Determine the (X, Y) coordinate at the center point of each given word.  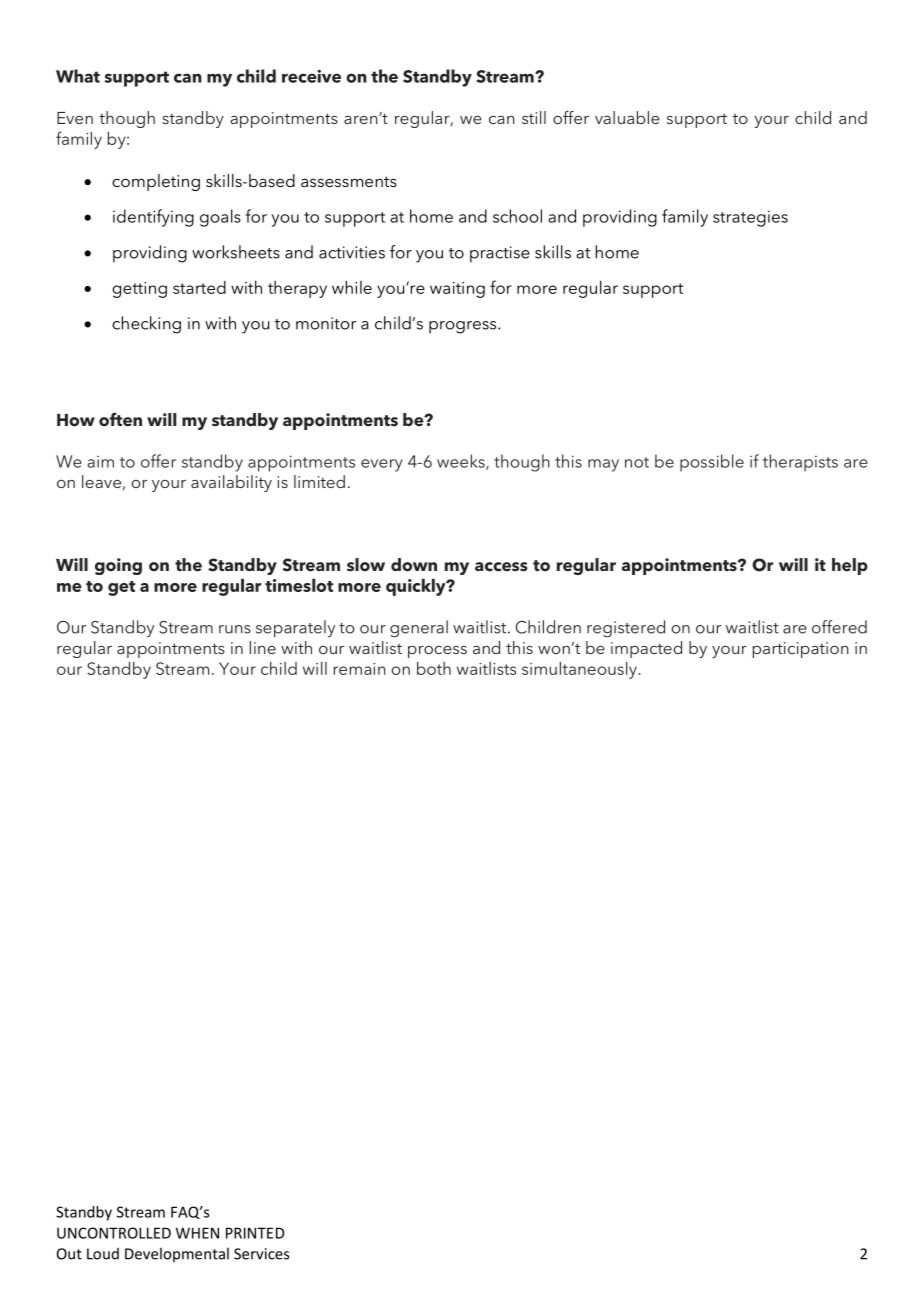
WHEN (197, 1233)
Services (261, 1254)
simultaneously (580, 670)
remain (359, 669)
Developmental (177, 1254)
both (434, 668)
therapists (800, 463)
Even (75, 118)
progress (464, 327)
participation (801, 650)
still (534, 117)
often (120, 419)
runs (235, 629)
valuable (627, 117)
